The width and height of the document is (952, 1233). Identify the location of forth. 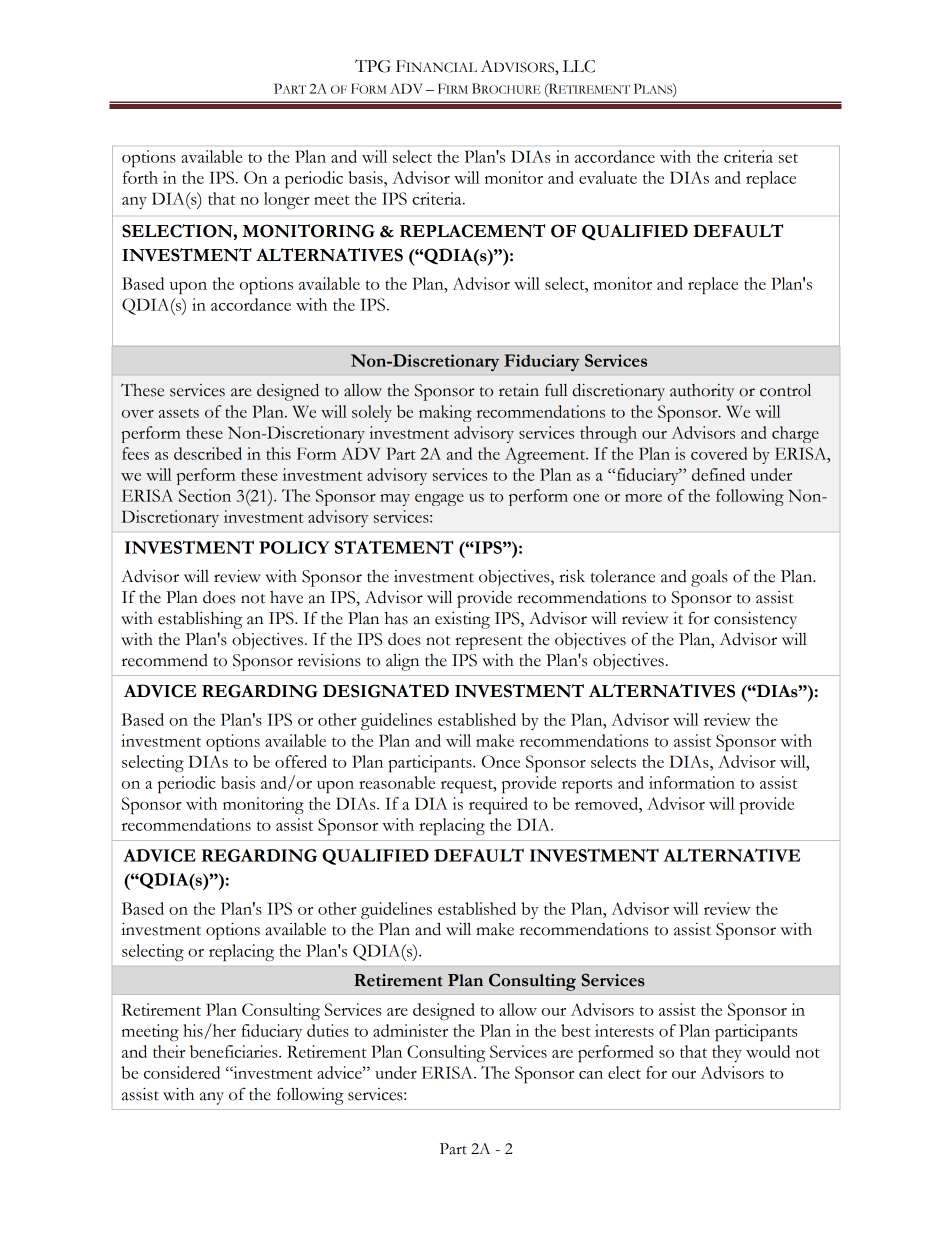
(140, 177).
